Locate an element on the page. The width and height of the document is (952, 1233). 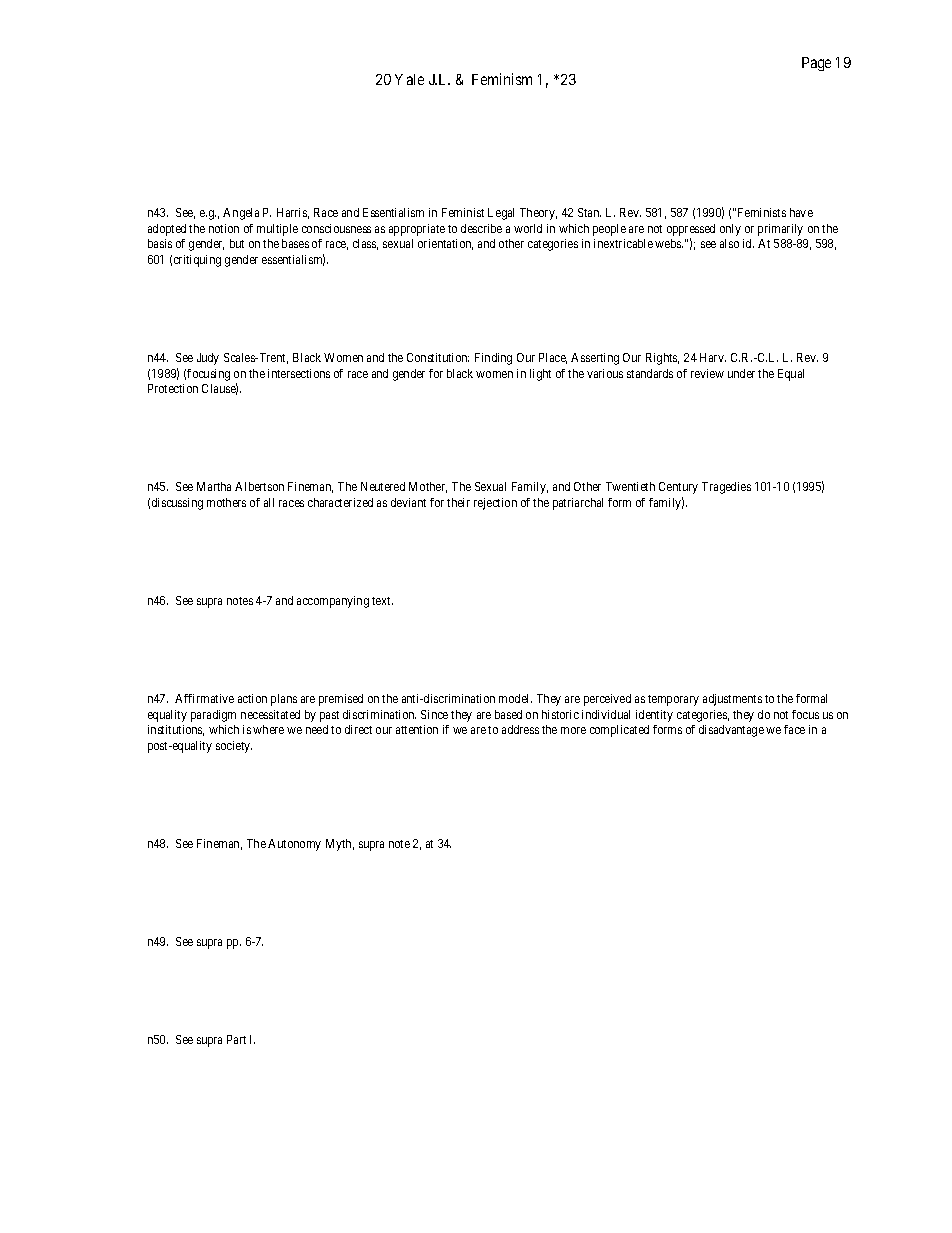
Angela is located at coordinates (241, 214).
